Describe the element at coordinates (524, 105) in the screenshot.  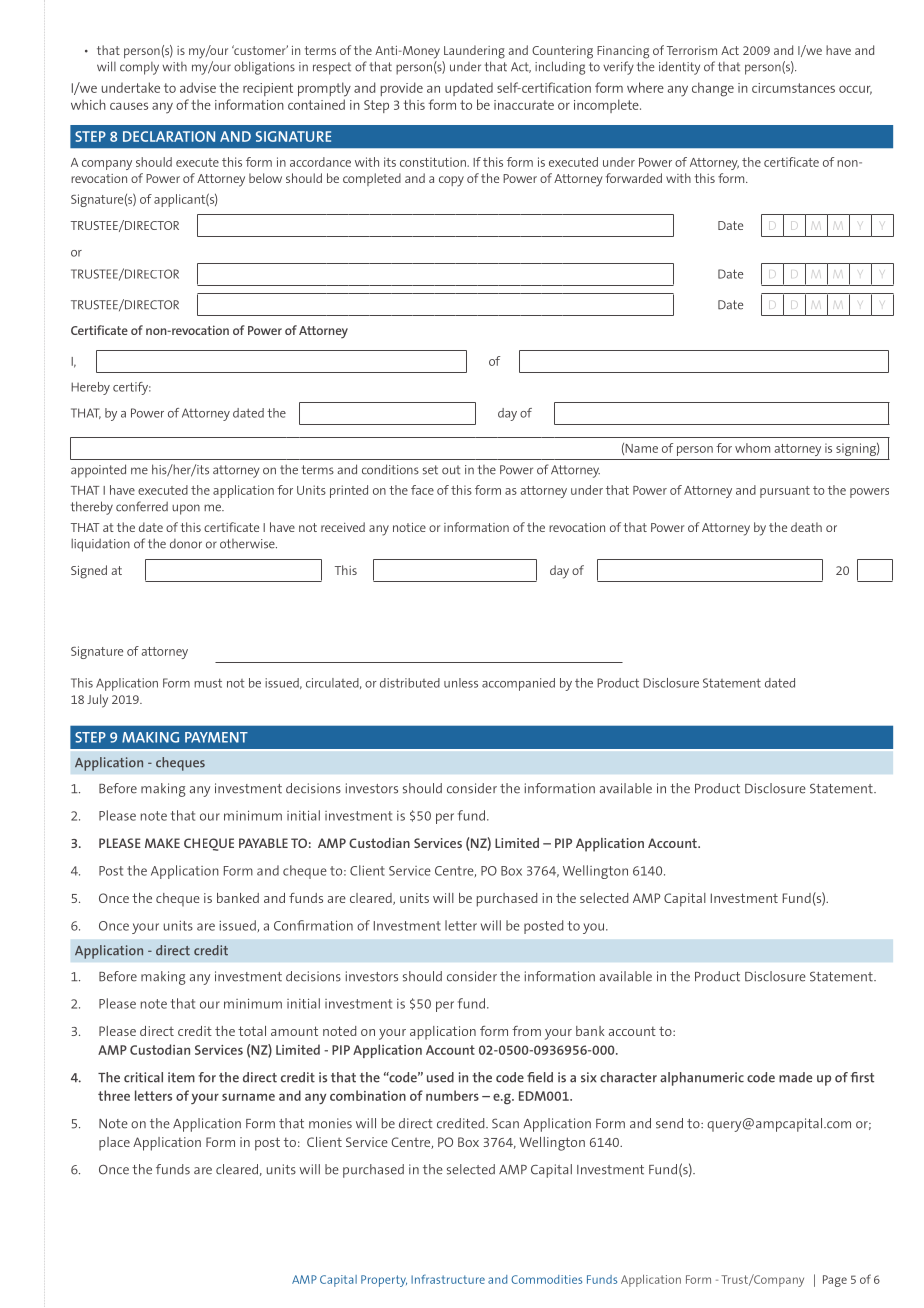
I see `inaccurate` at that location.
